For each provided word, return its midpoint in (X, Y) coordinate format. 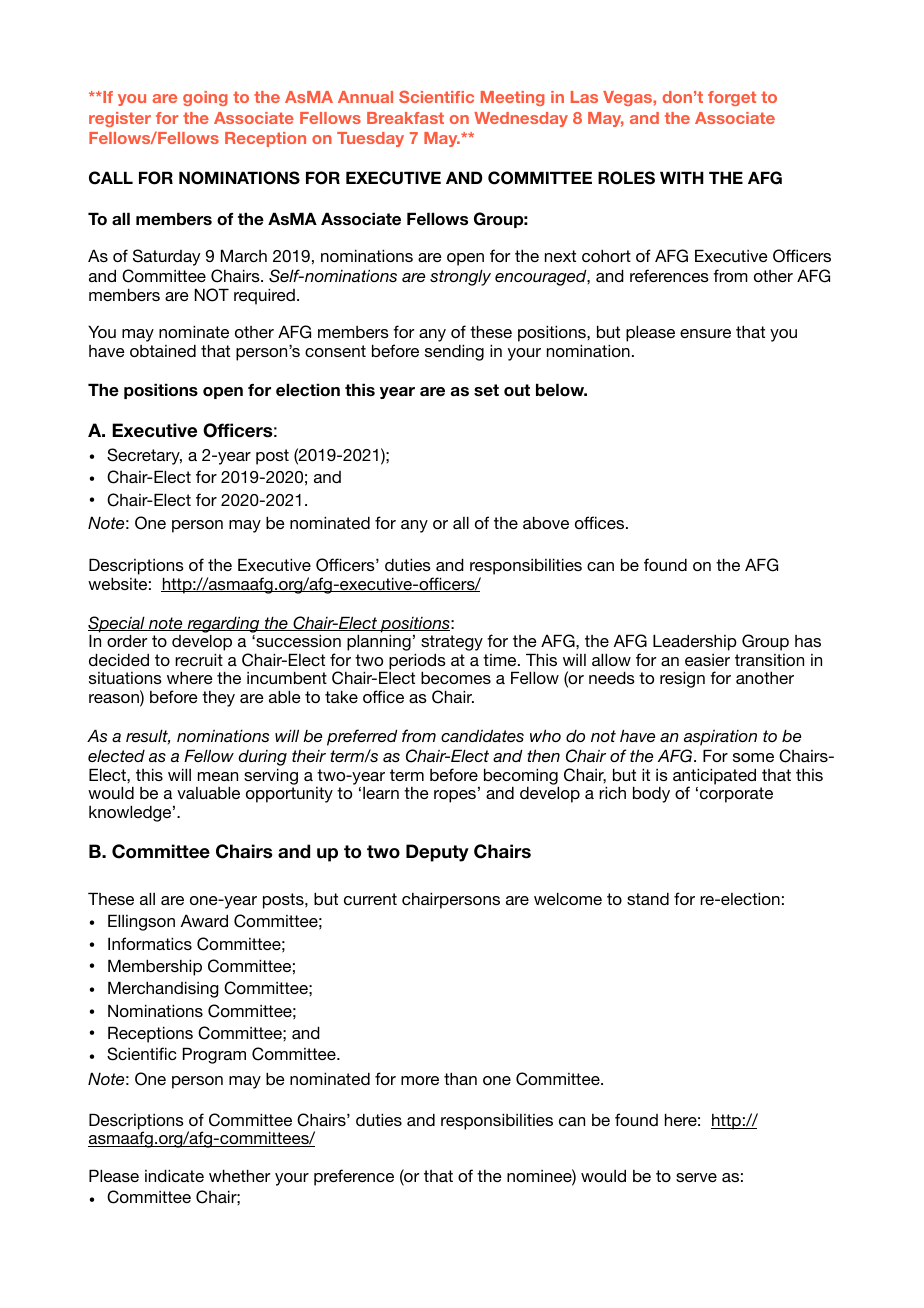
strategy (452, 644)
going (205, 98)
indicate (174, 1175)
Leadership (695, 642)
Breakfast (405, 118)
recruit (199, 659)
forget (732, 98)
